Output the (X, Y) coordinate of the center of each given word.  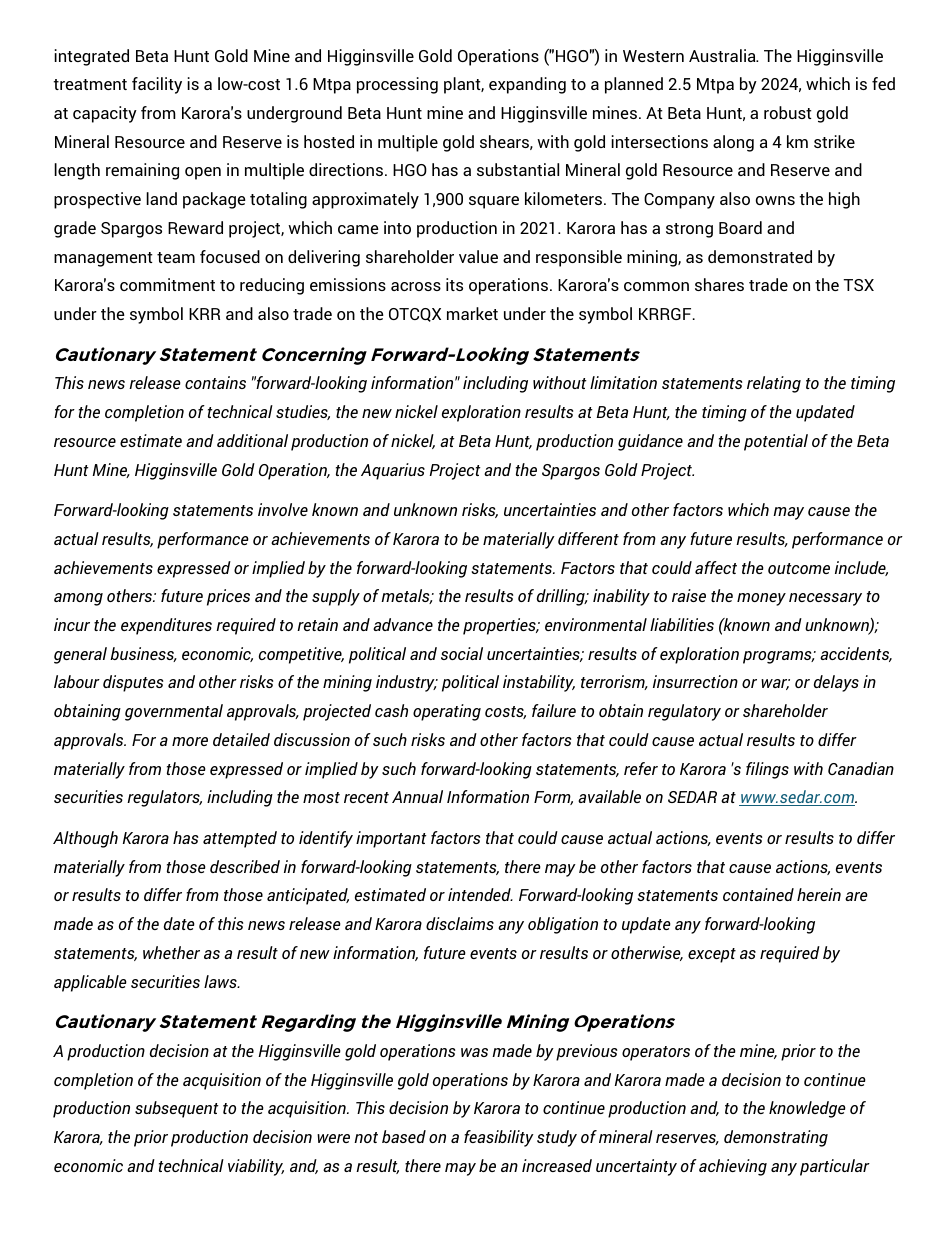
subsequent (177, 1109)
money (761, 599)
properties (500, 626)
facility (157, 85)
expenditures (166, 626)
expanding (527, 85)
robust (788, 112)
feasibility (499, 1138)
